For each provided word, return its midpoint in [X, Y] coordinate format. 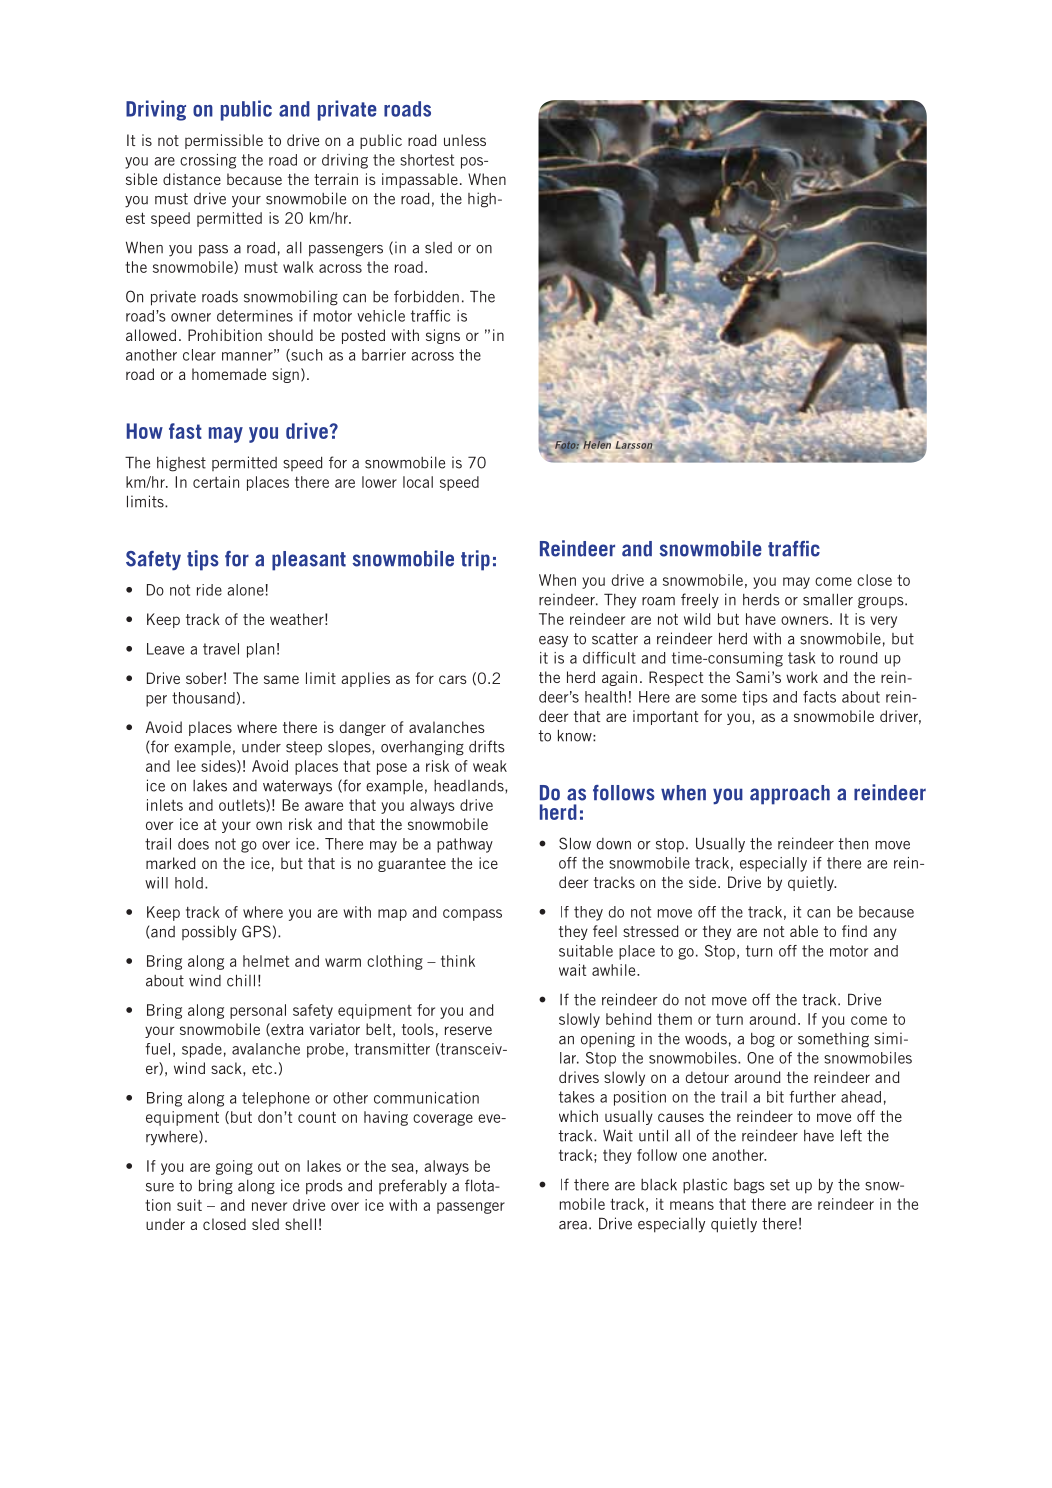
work [802, 677]
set [780, 1185]
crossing [208, 161]
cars [453, 679]
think [458, 961]
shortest [427, 160]
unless [465, 140]
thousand [203, 698]
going [234, 1167]
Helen [597, 444]
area [573, 1225]
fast [185, 431]
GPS [256, 931]
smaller [828, 599]
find [854, 931]
